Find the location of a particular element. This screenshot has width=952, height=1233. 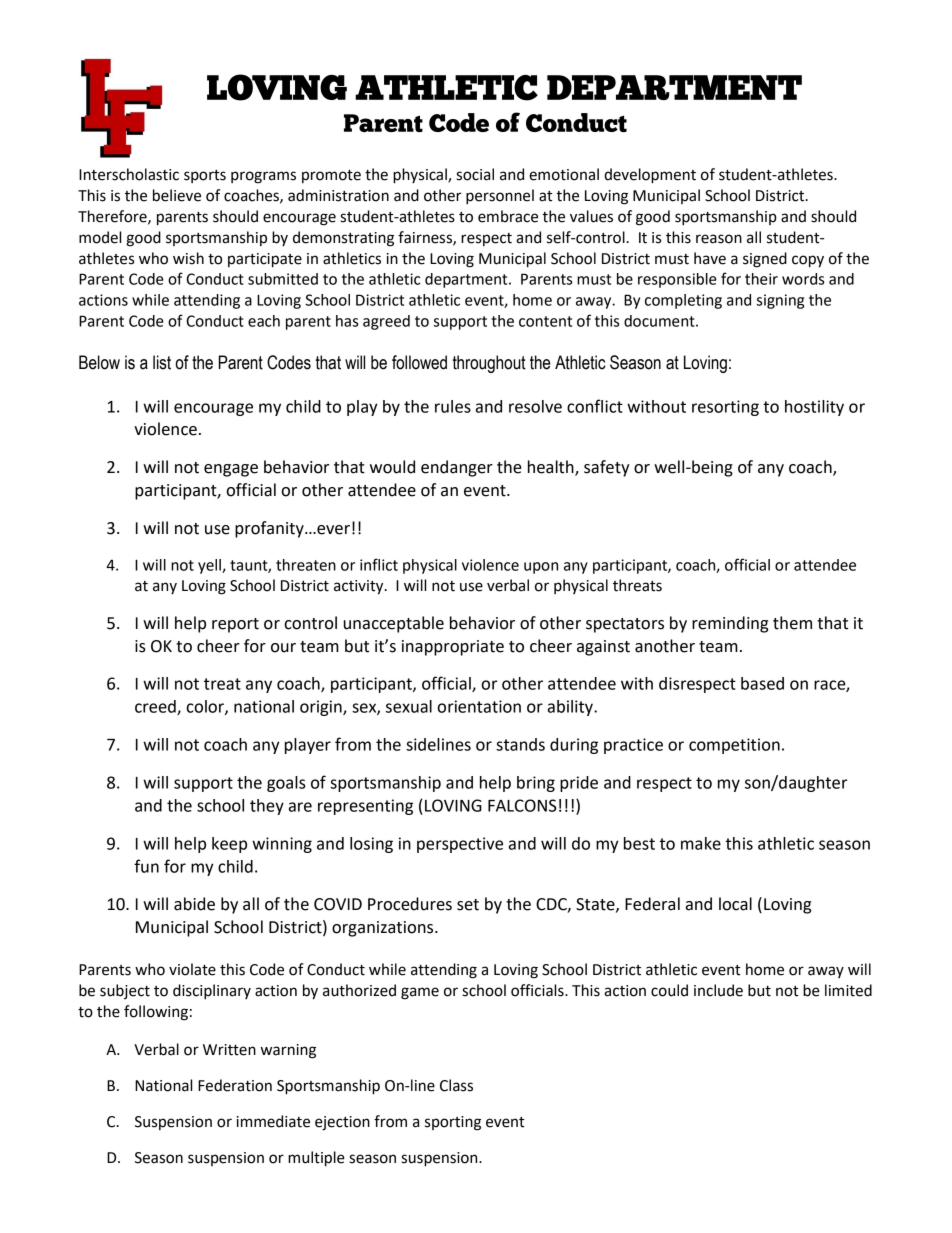

inappropriate is located at coordinates (453, 648).
